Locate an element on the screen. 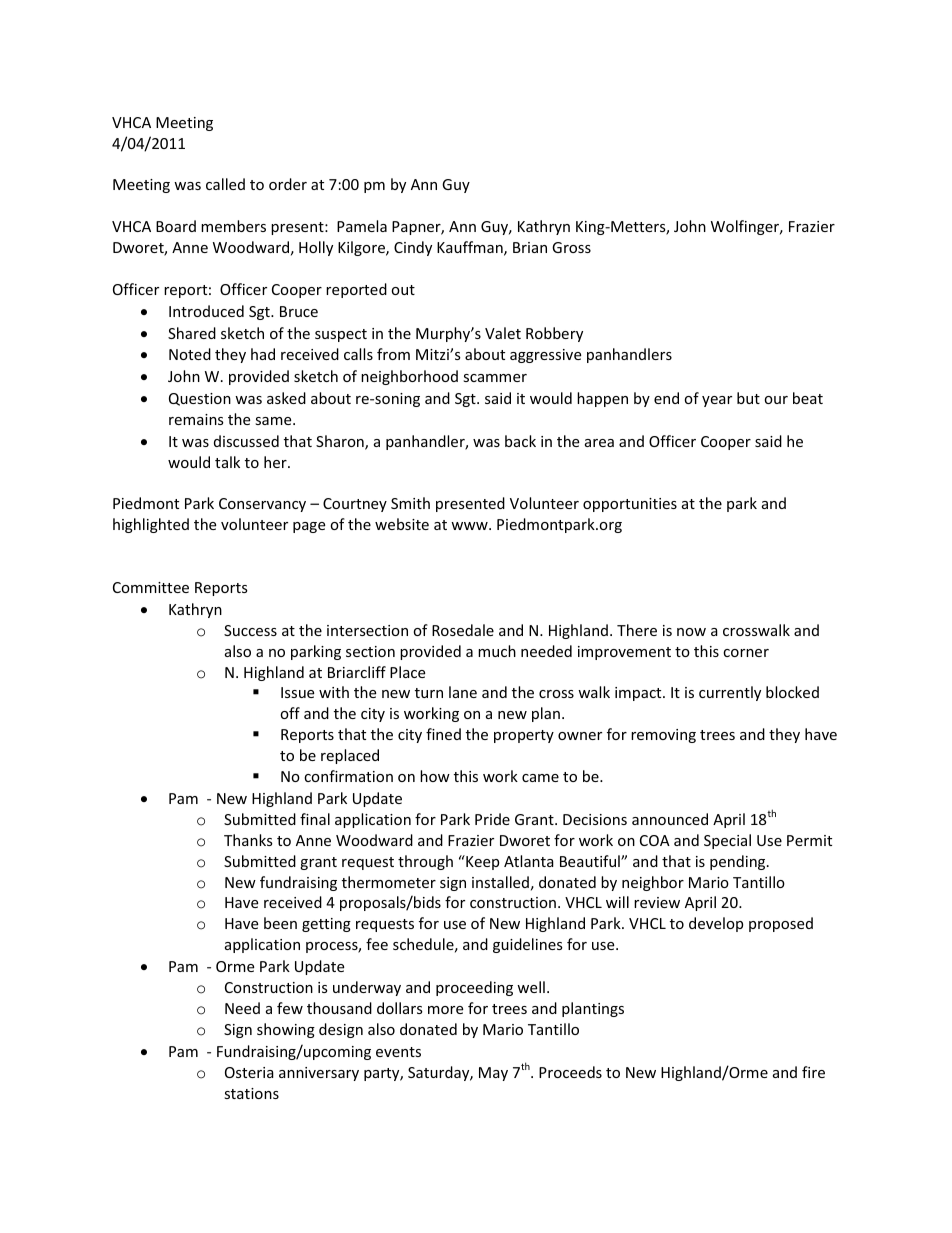 The height and width of the screenshot is (1233, 952). Smith is located at coordinates (410, 503).
